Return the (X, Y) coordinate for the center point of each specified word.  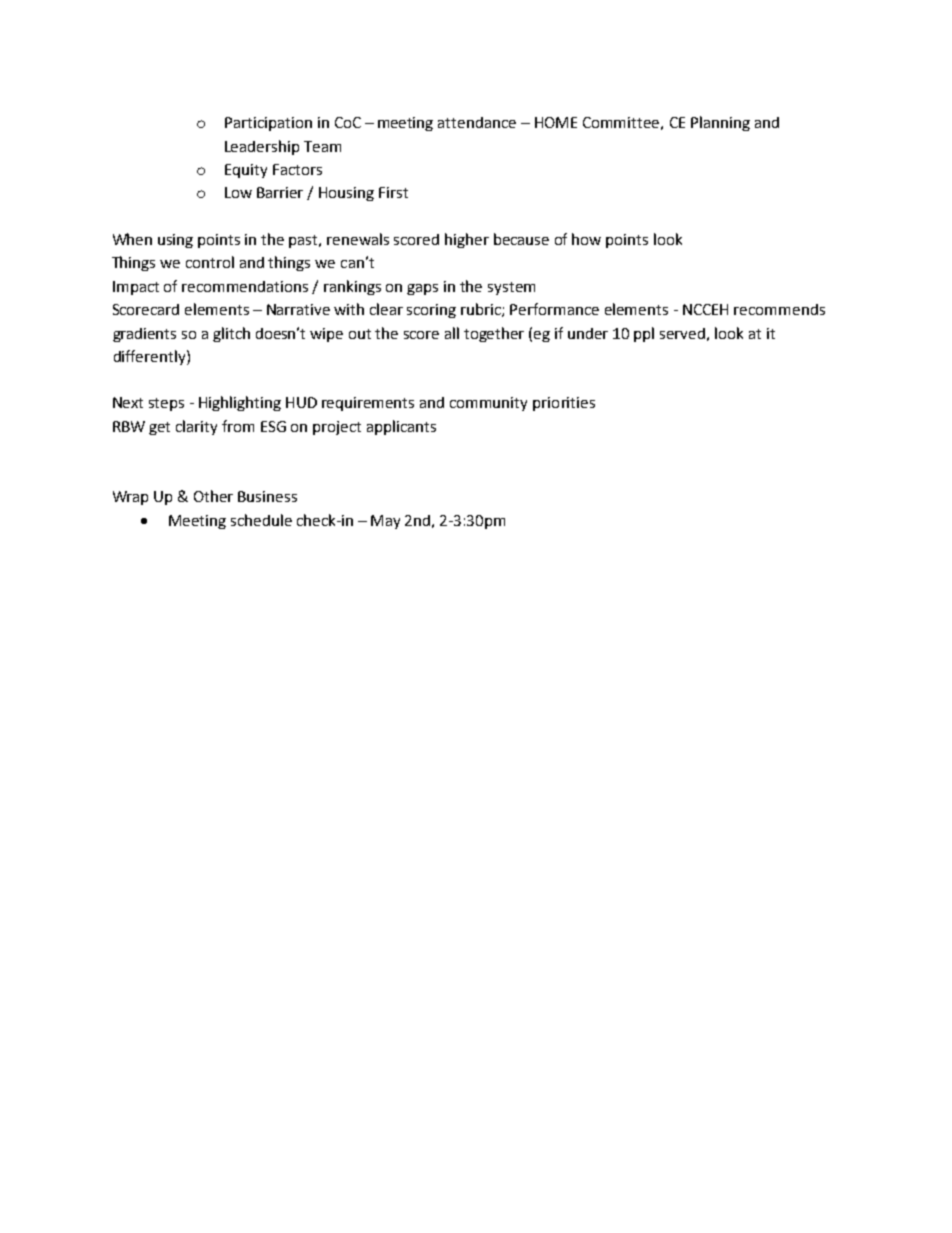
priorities (564, 404)
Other (213, 496)
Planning (720, 123)
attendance (477, 122)
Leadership (262, 147)
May (385, 522)
